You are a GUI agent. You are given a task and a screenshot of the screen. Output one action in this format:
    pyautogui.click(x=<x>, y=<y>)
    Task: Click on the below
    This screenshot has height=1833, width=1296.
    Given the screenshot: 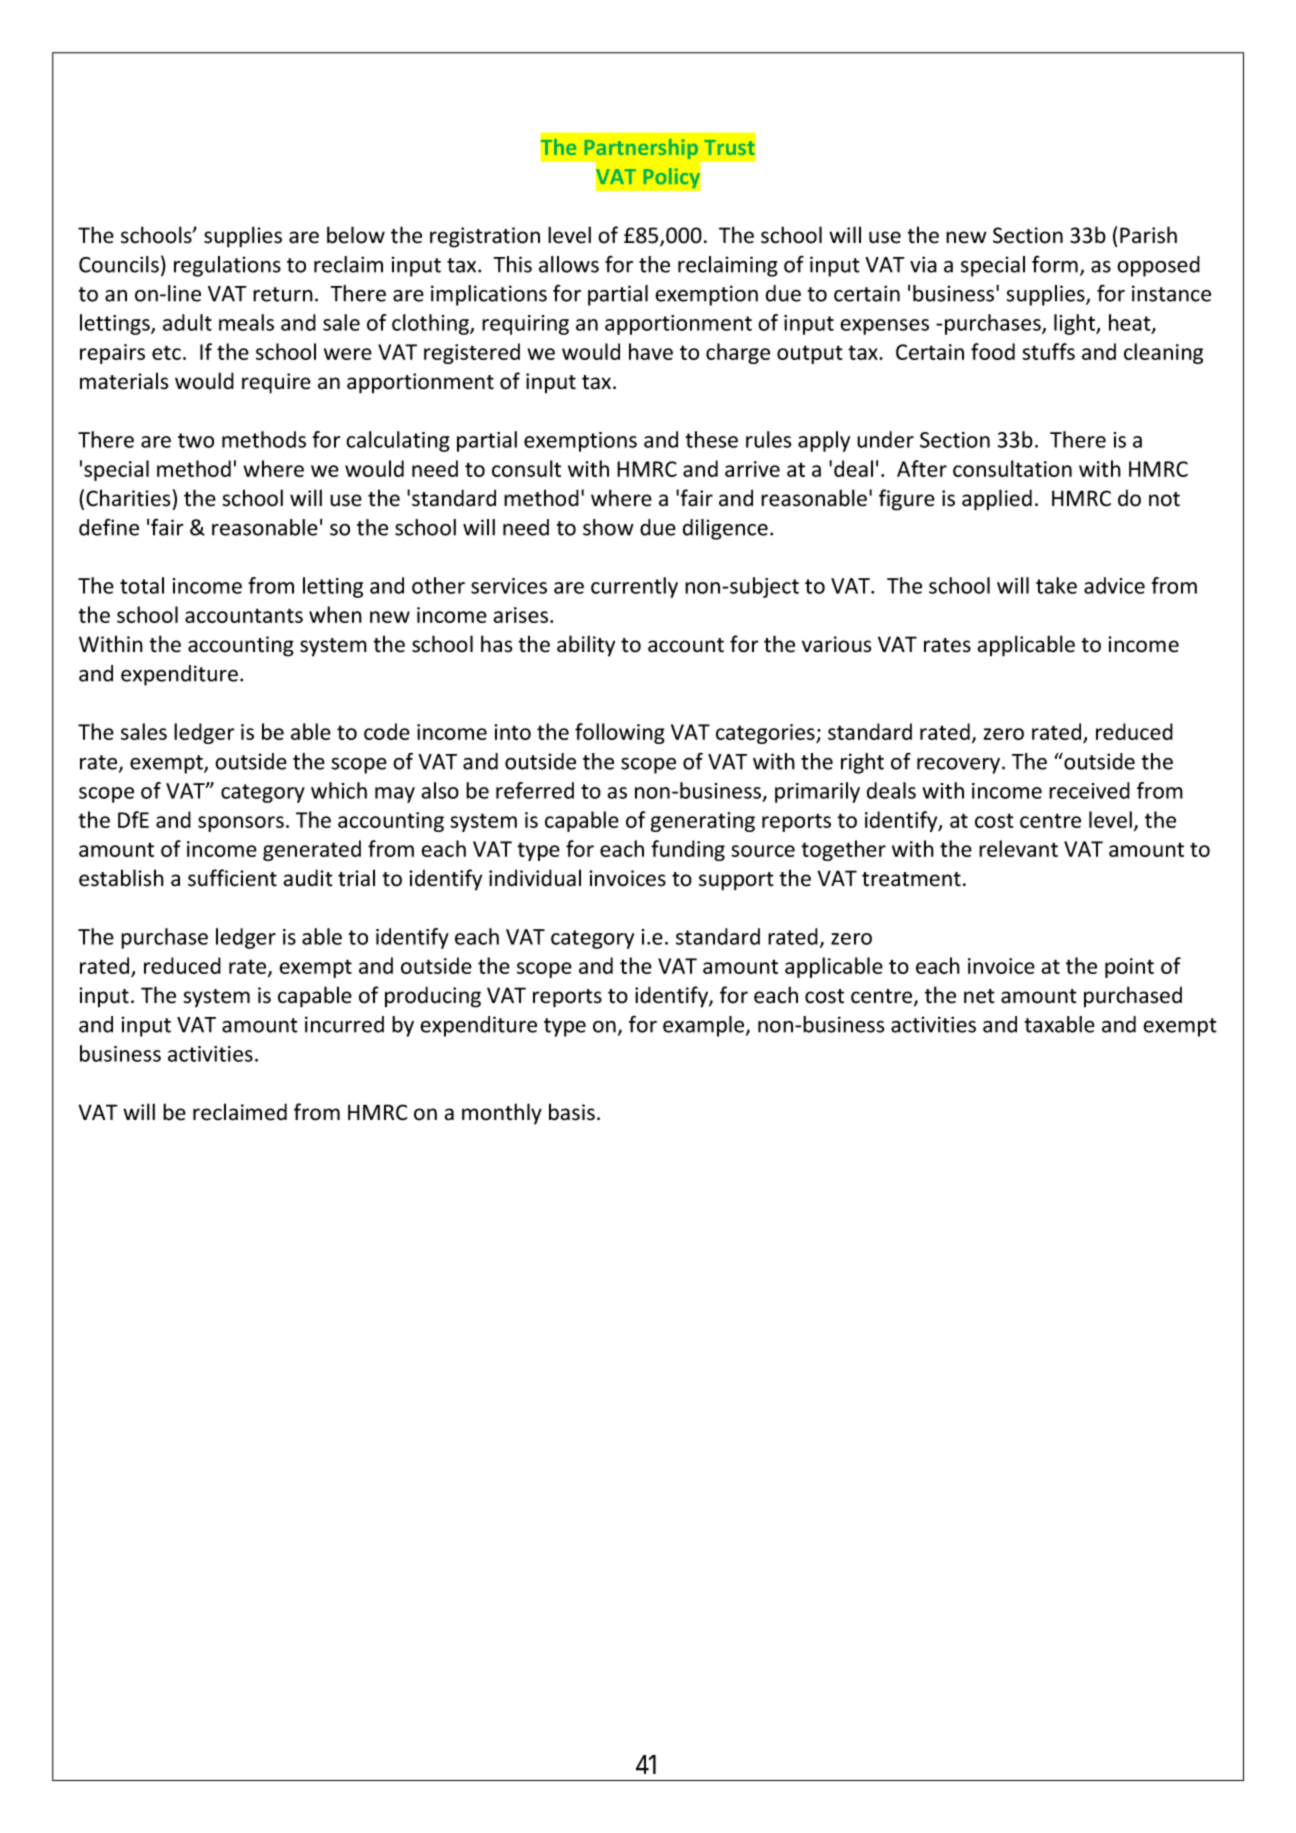 What is the action you would take?
    pyautogui.click(x=356, y=235)
